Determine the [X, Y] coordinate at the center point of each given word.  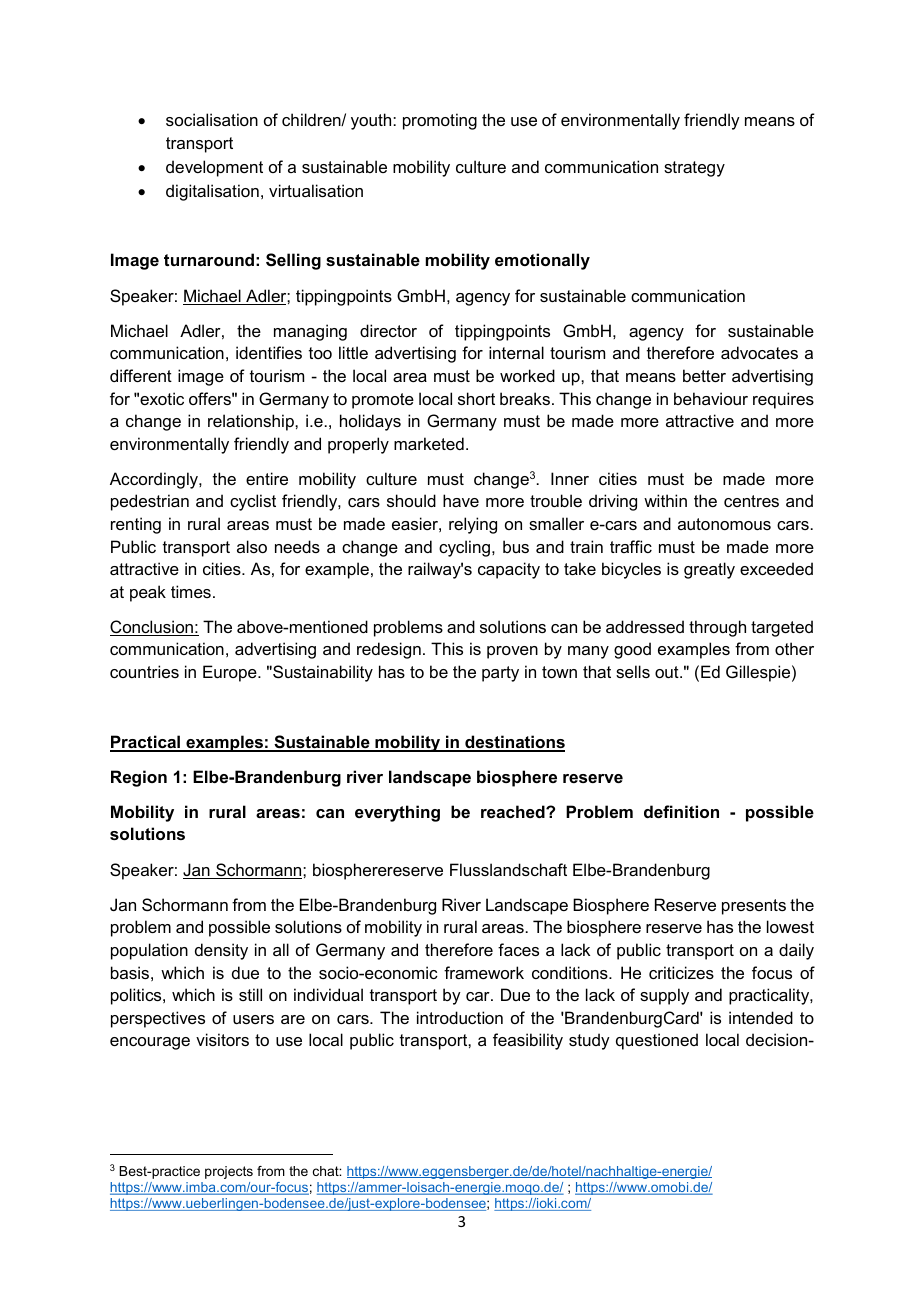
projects [229, 1172]
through [717, 628]
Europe [231, 673]
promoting [440, 121]
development [214, 168]
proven [512, 652]
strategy [694, 169]
